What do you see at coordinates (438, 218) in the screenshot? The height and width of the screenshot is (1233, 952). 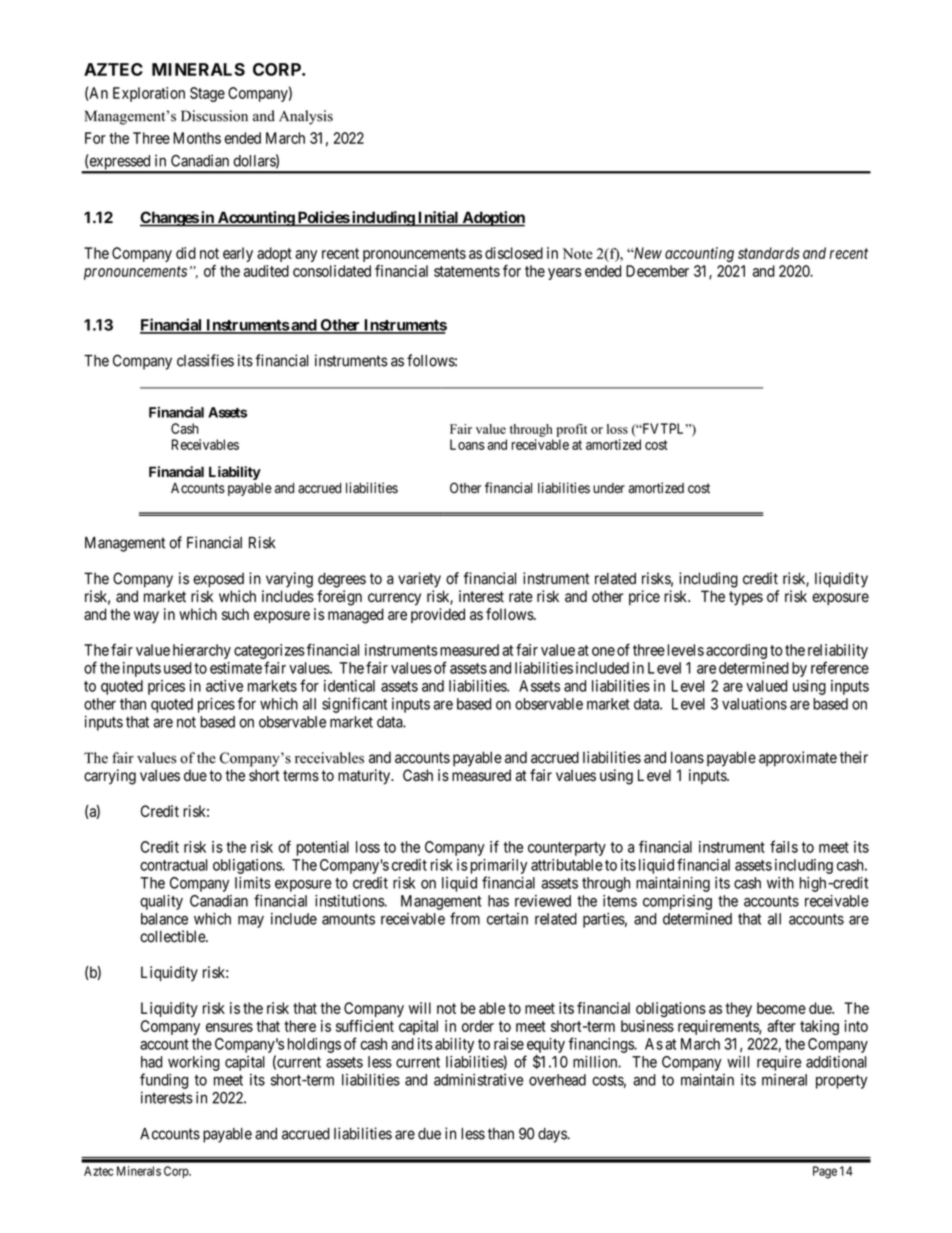 I see `Initial` at bounding box center [438, 218].
